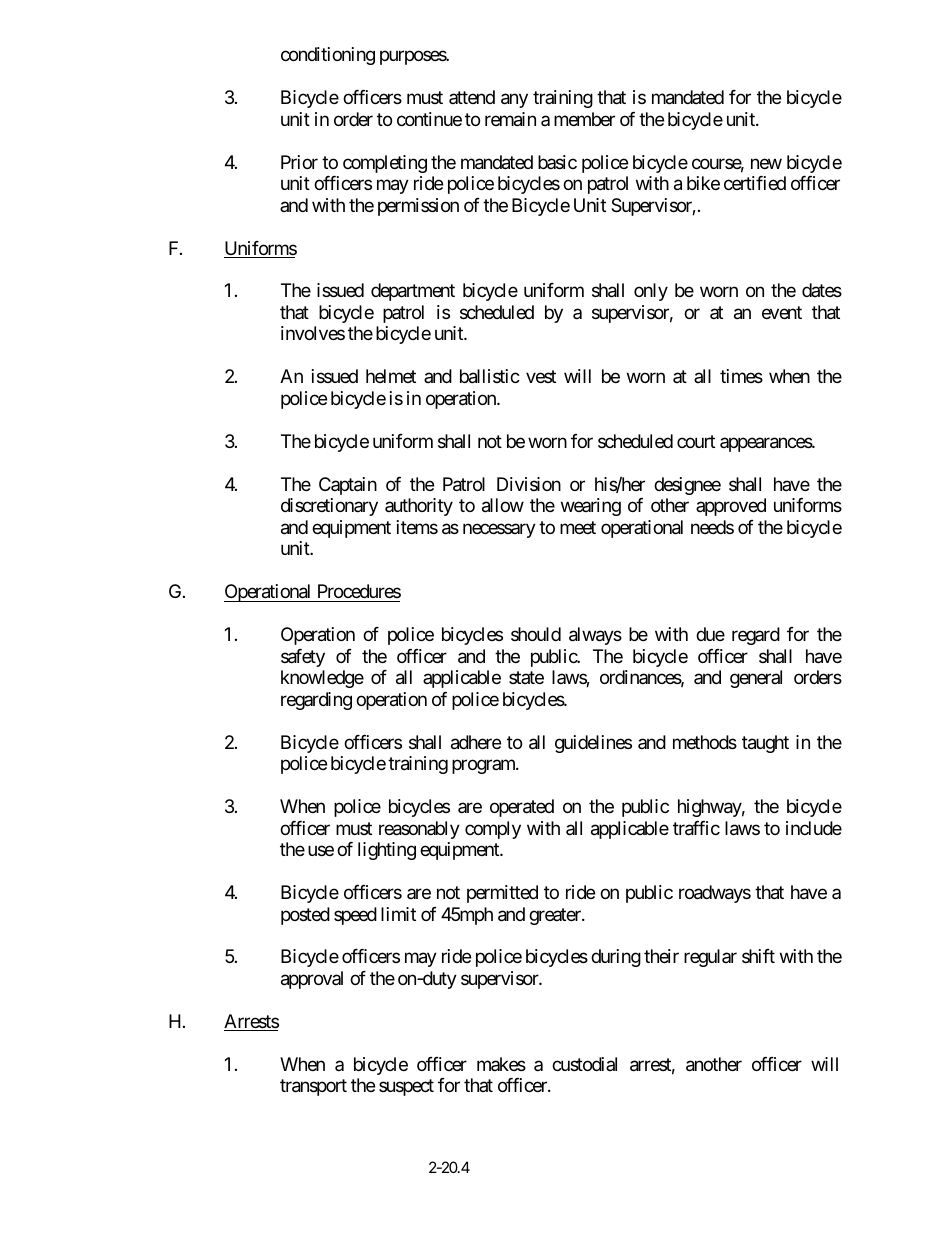  Describe the element at coordinates (484, 767) in the document. I see `program` at that location.
